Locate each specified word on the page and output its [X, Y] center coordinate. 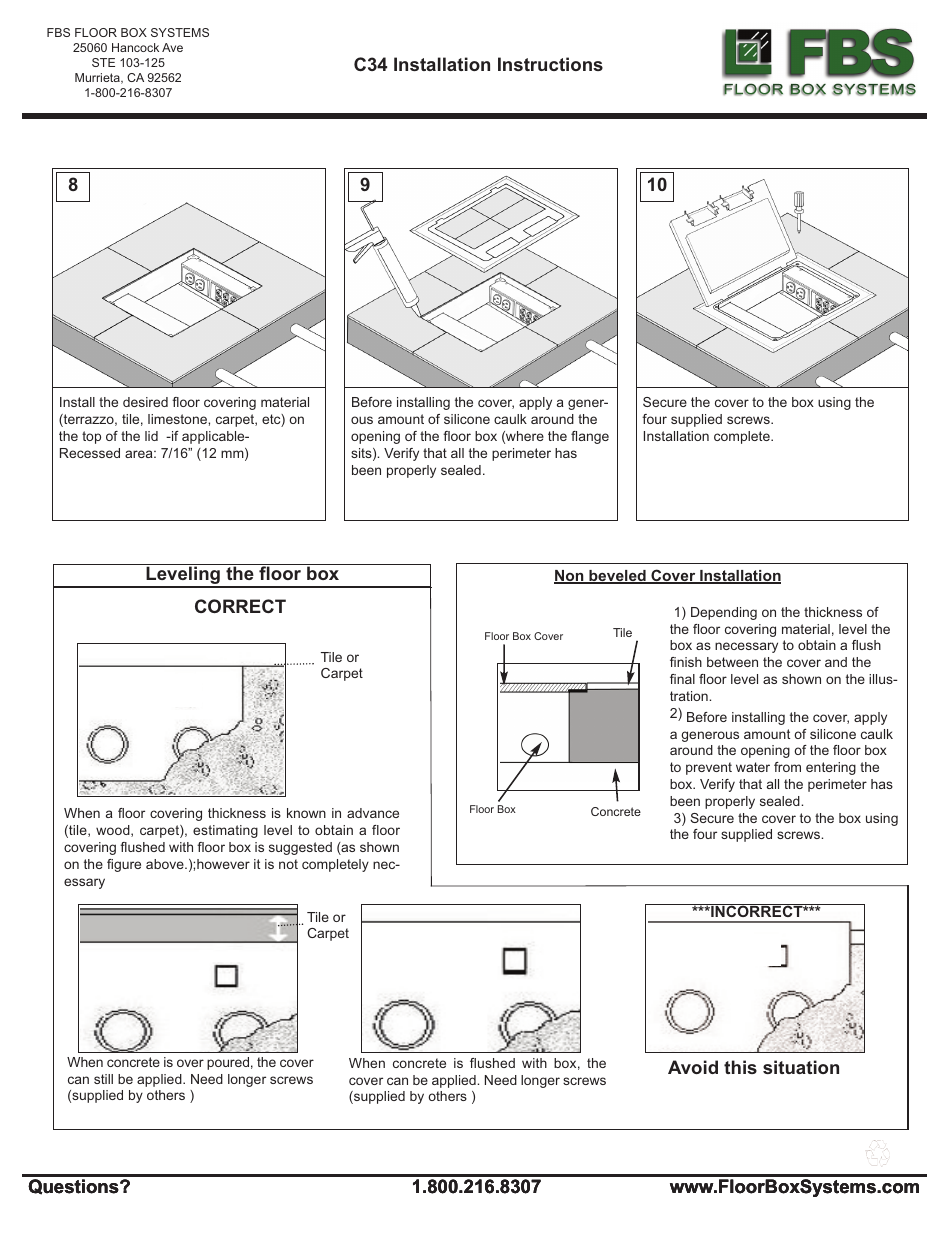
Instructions [550, 64]
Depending [724, 613]
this [740, 1067]
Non [570, 577]
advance [373, 813]
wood [114, 831]
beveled [617, 577]
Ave [172, 47]
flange [590, 437]
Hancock [135, 47]
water [753, 767]
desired [145, 402]
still [103, 1079]
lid [151, 436]
